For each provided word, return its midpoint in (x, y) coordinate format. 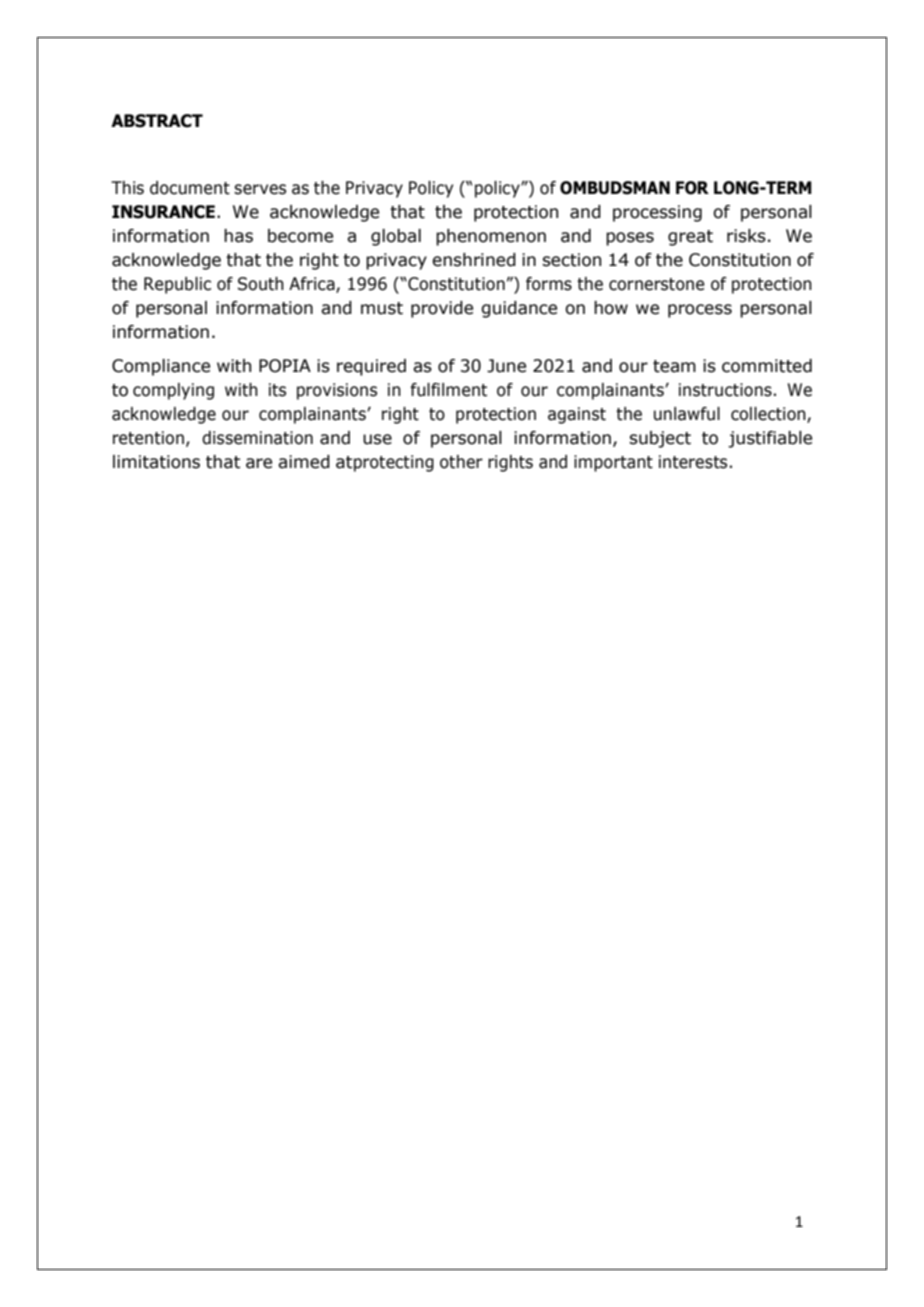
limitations (156, 462)
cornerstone (657, 284)
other (461, 462)
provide (442, 309)
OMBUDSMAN (615, 188)
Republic (177, 285)
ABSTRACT (157, 121)
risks (746, 236)
